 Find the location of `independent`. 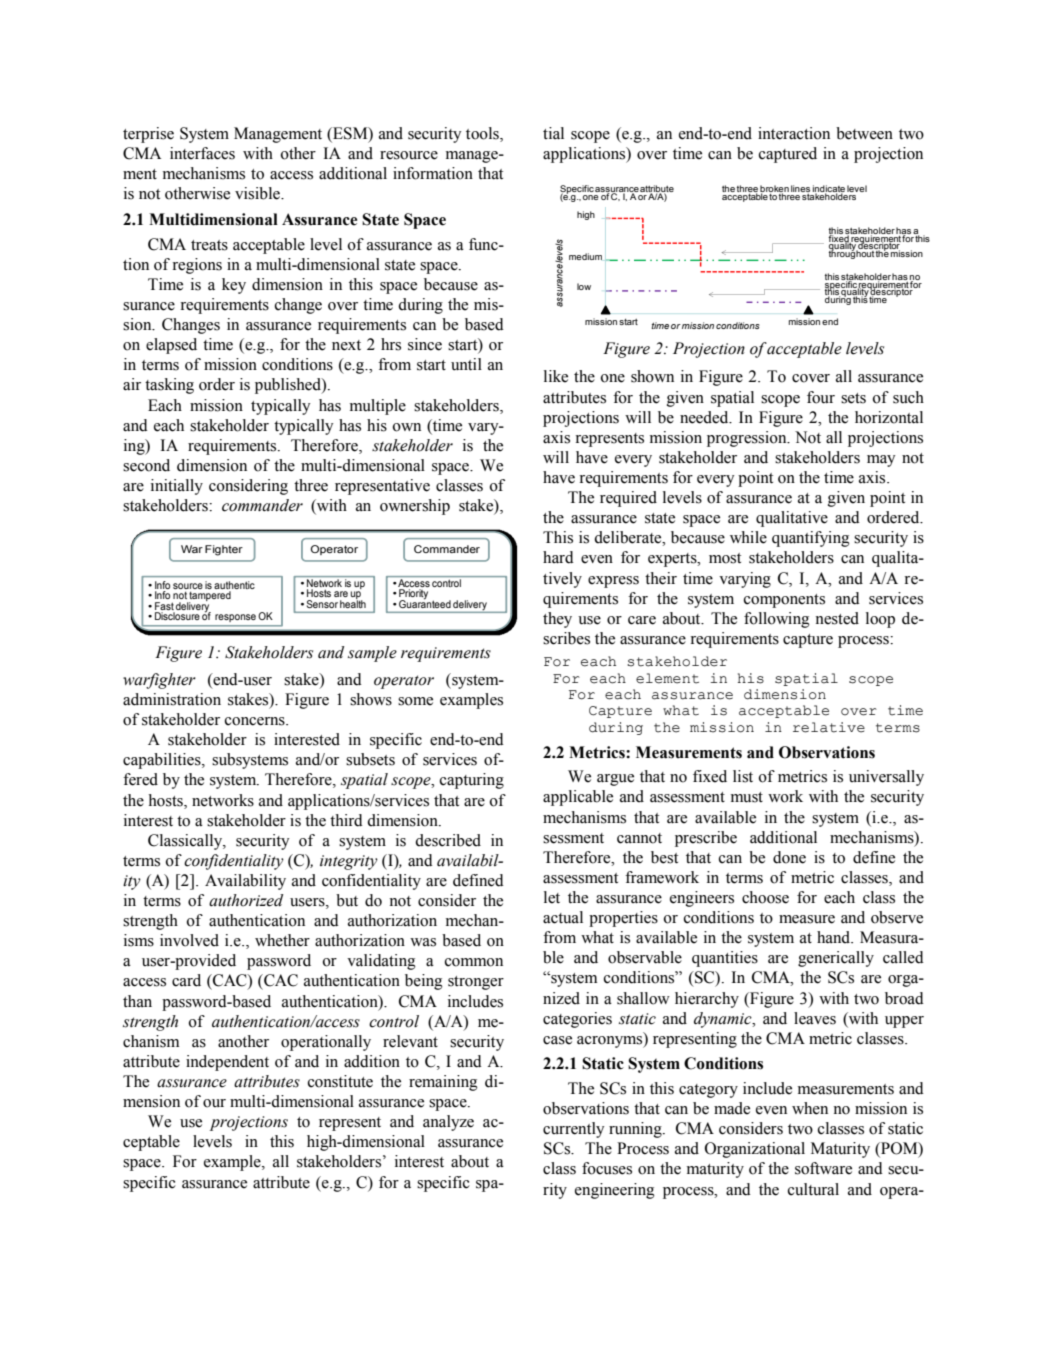

independent is located at coordinates (227, 1063).
